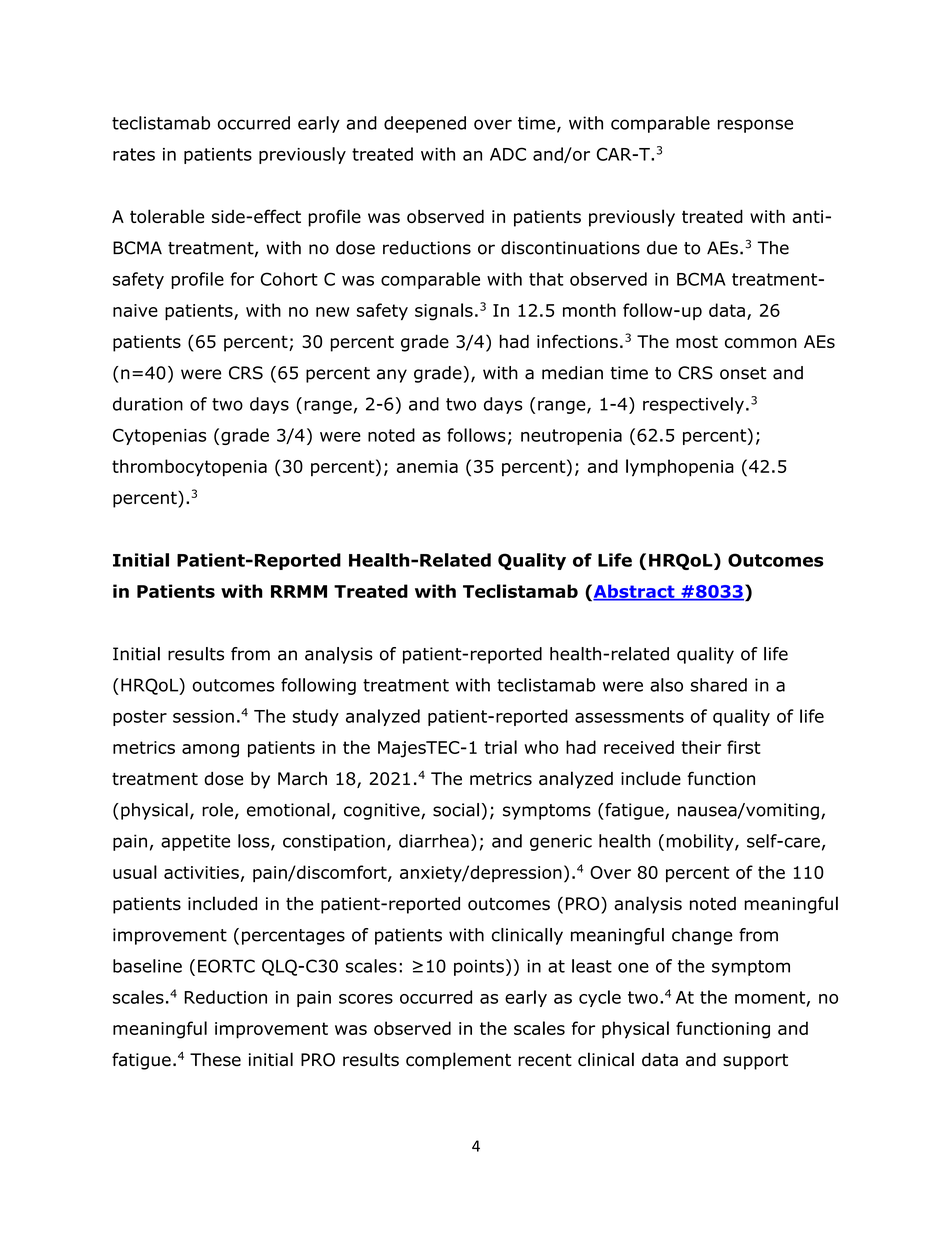 Image resolution: width=952 pixels, height=1233 pixels. I want to click on anemia, so click(427, 466).
